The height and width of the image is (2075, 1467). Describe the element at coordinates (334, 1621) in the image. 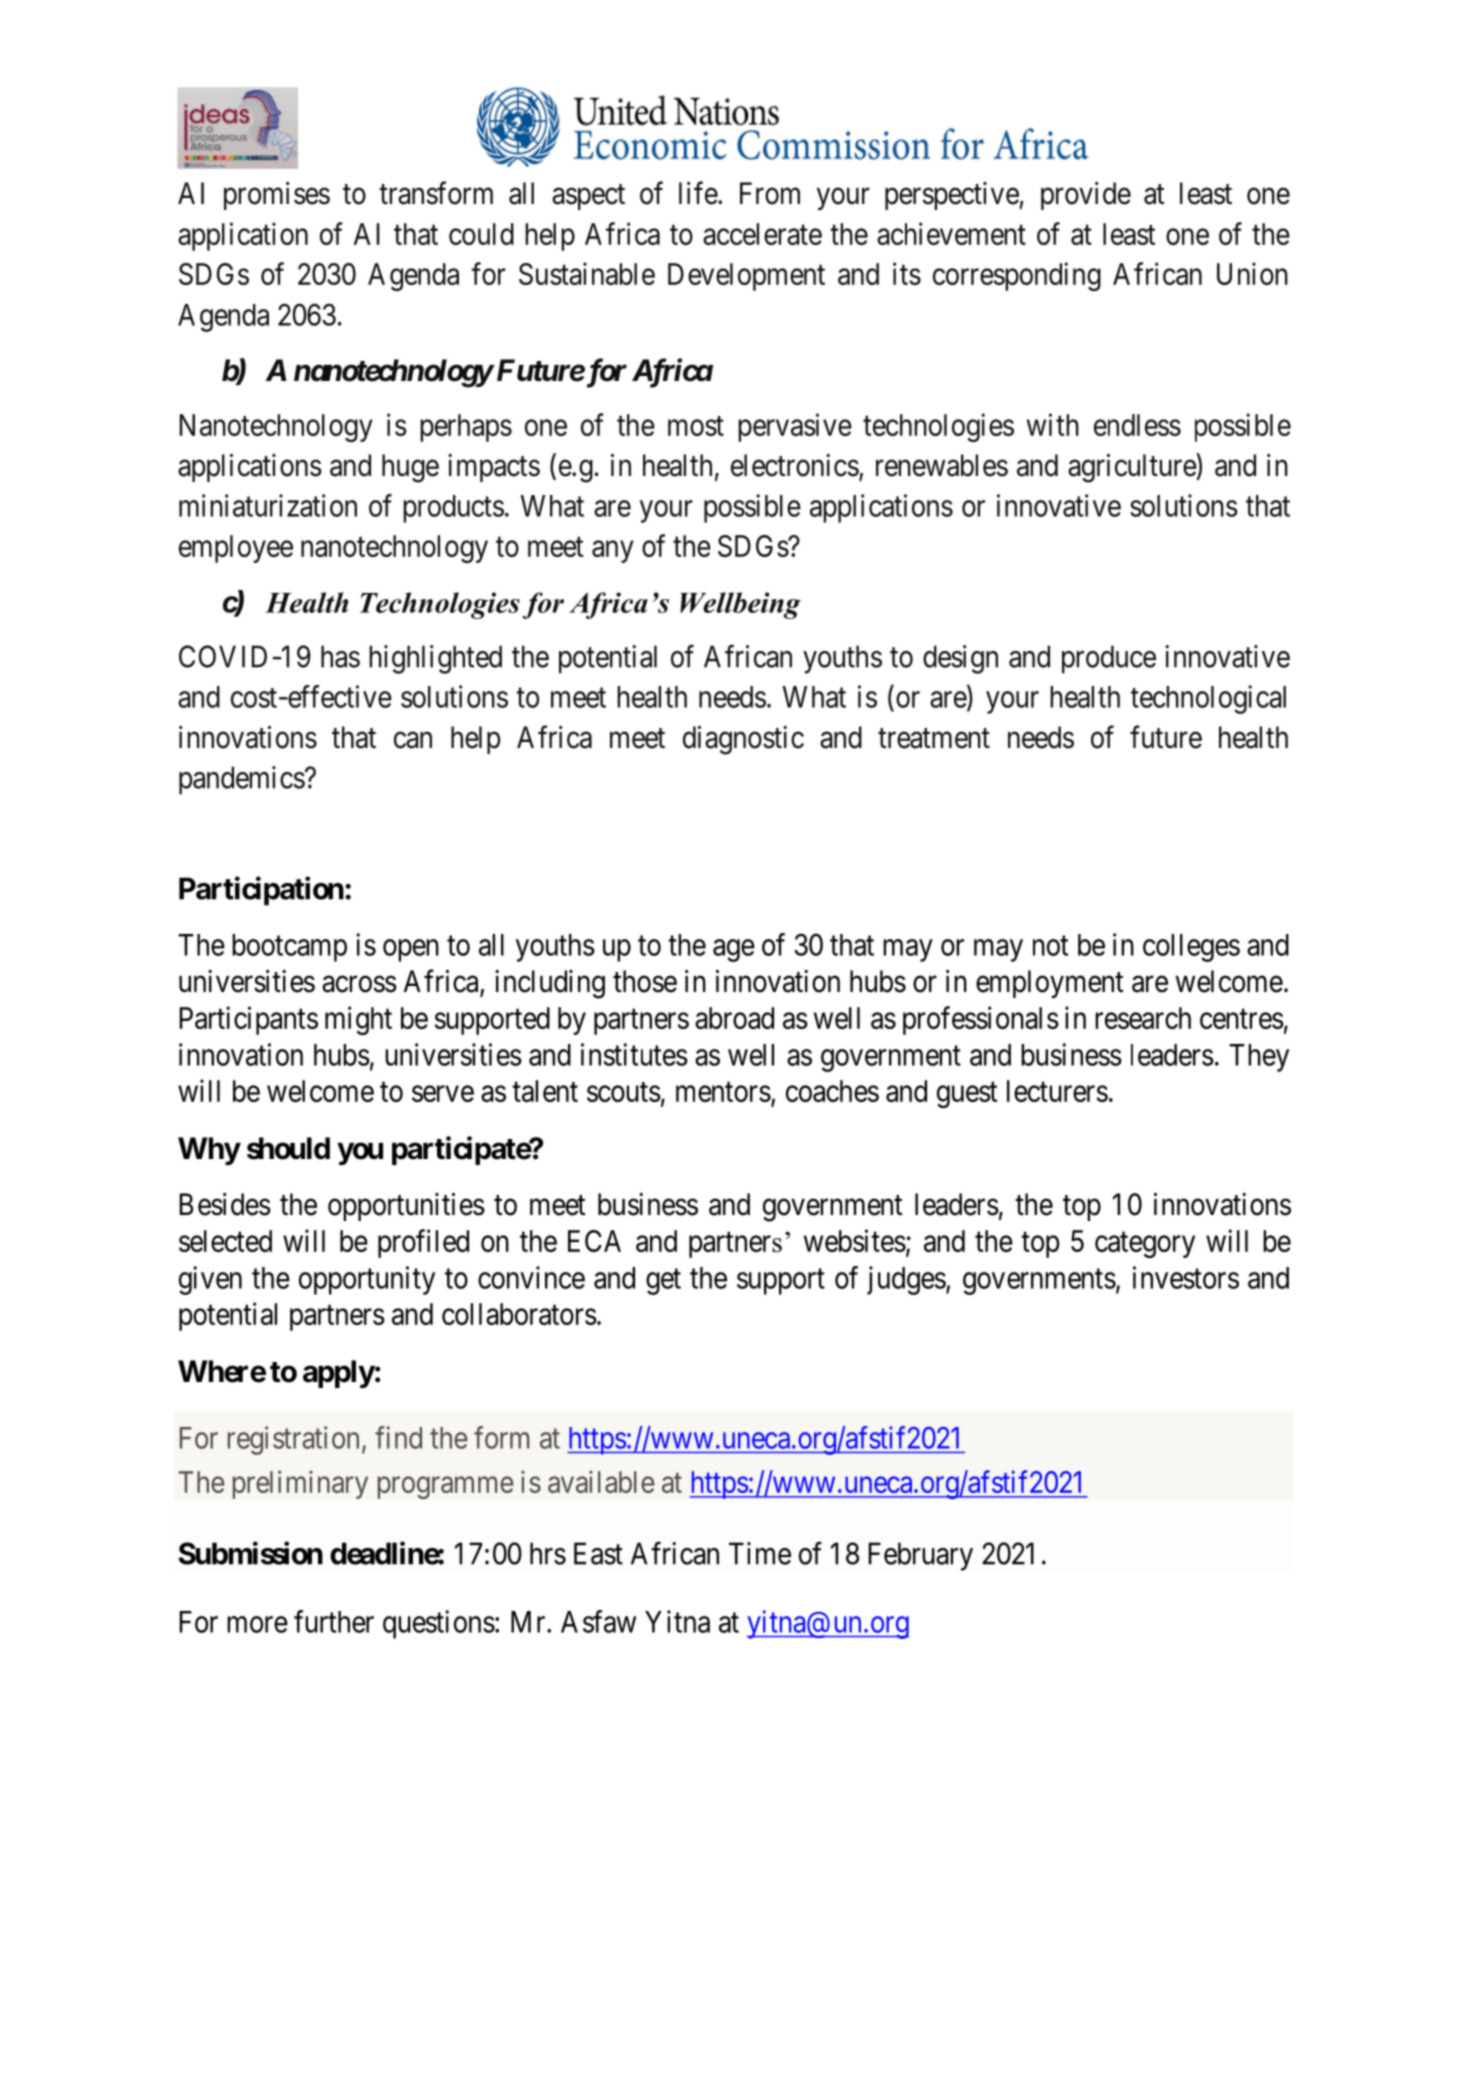

I see `further` at that location.
